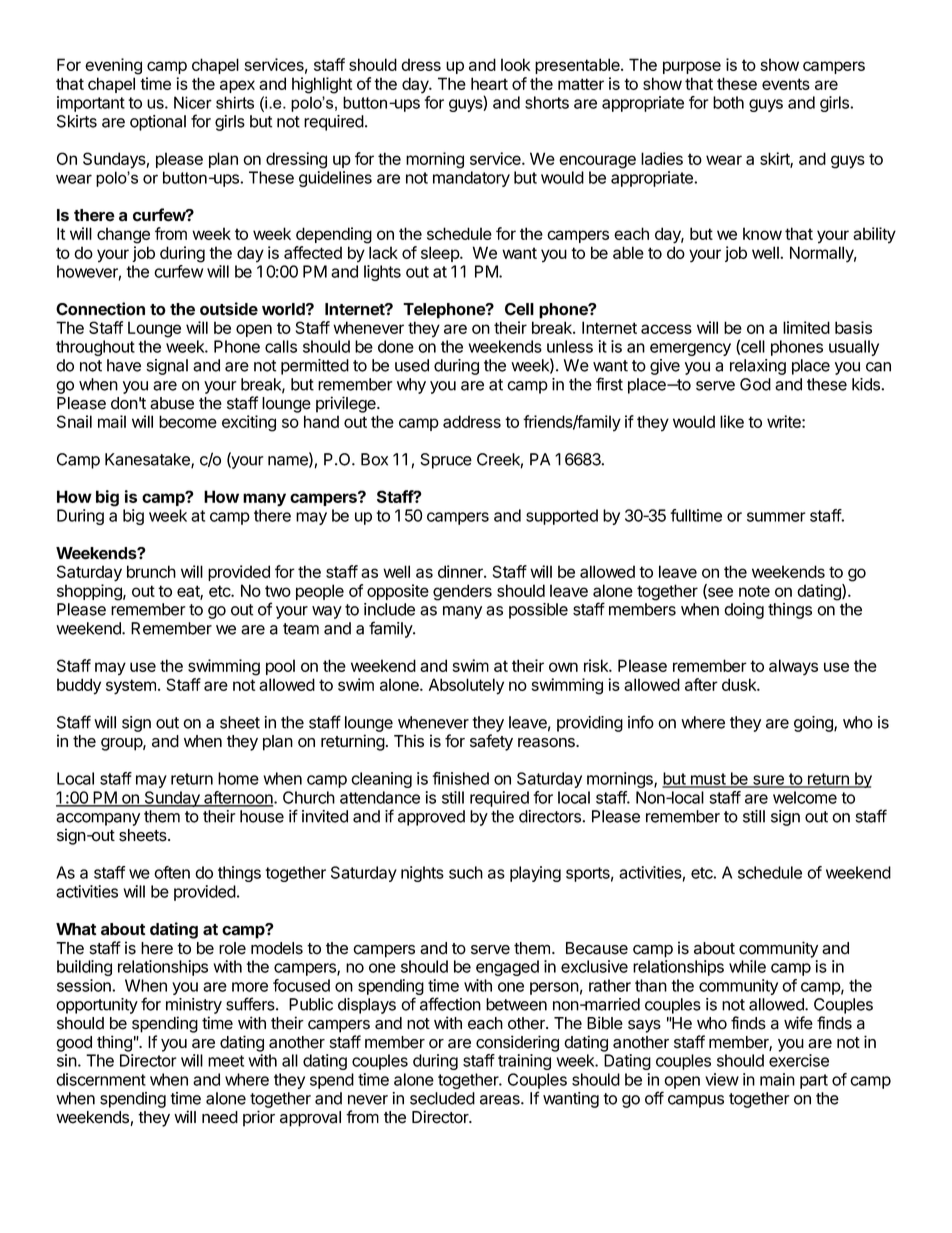 The width and height of the screenshot is (952, 1233). What do you see at coordinates (489, 83) in the screenshot?
I see `heart` at bounding box center [489, 83].
